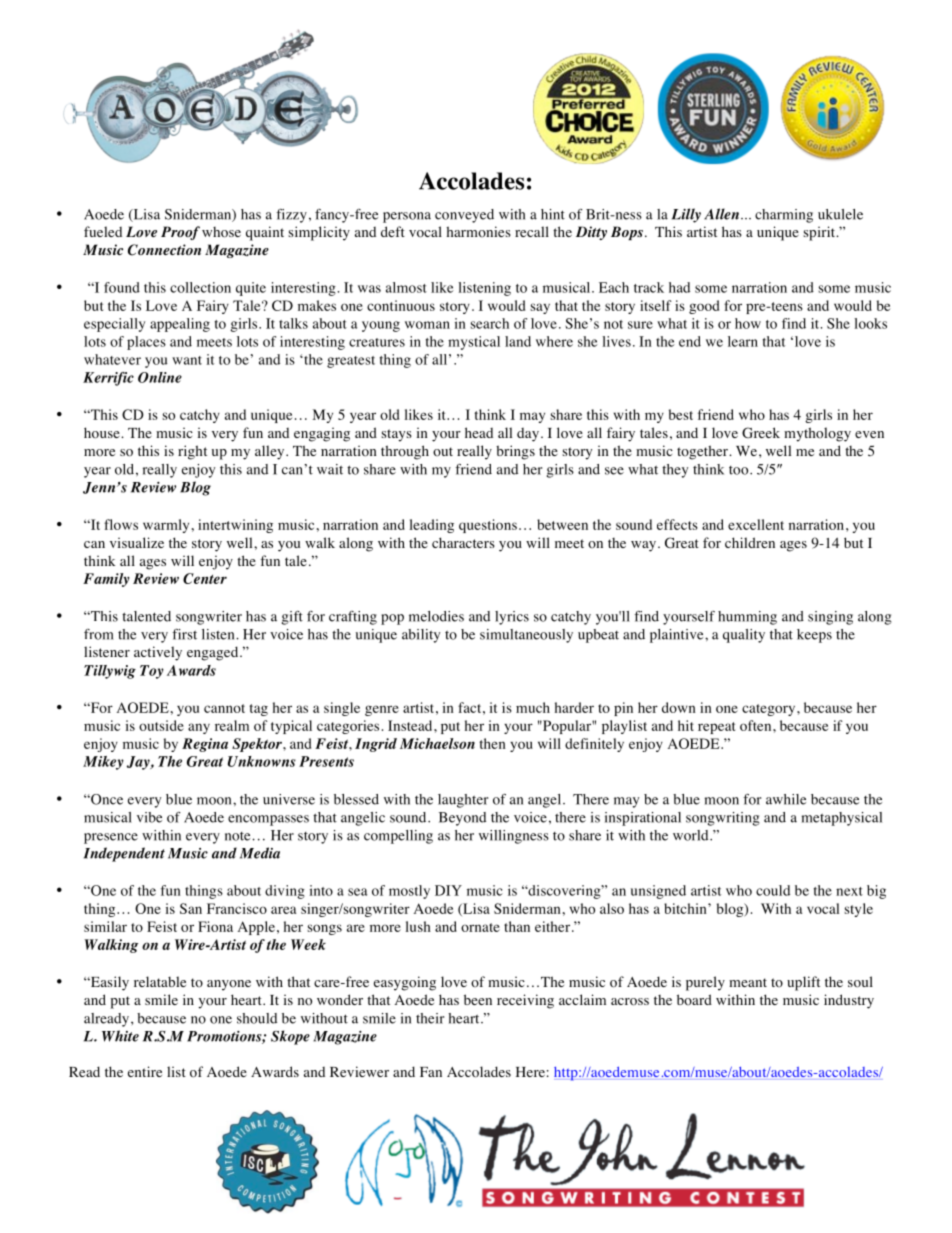  What do you see at coordinates (180, 233) in the image?
I see `Proof` at bounding box center [180, 233].
